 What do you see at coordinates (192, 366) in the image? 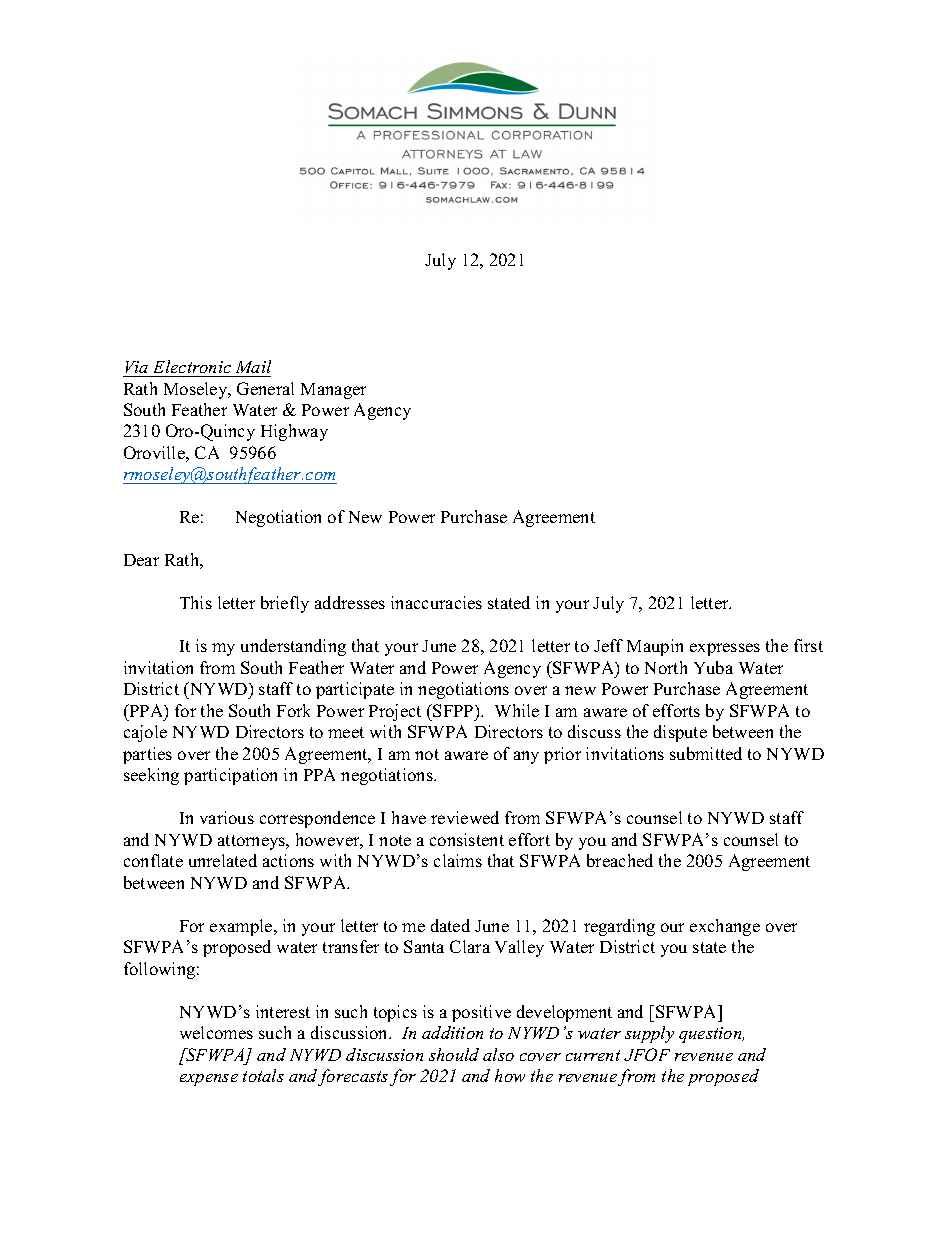
I see `Electronic` at bounding box center [192, 366].
